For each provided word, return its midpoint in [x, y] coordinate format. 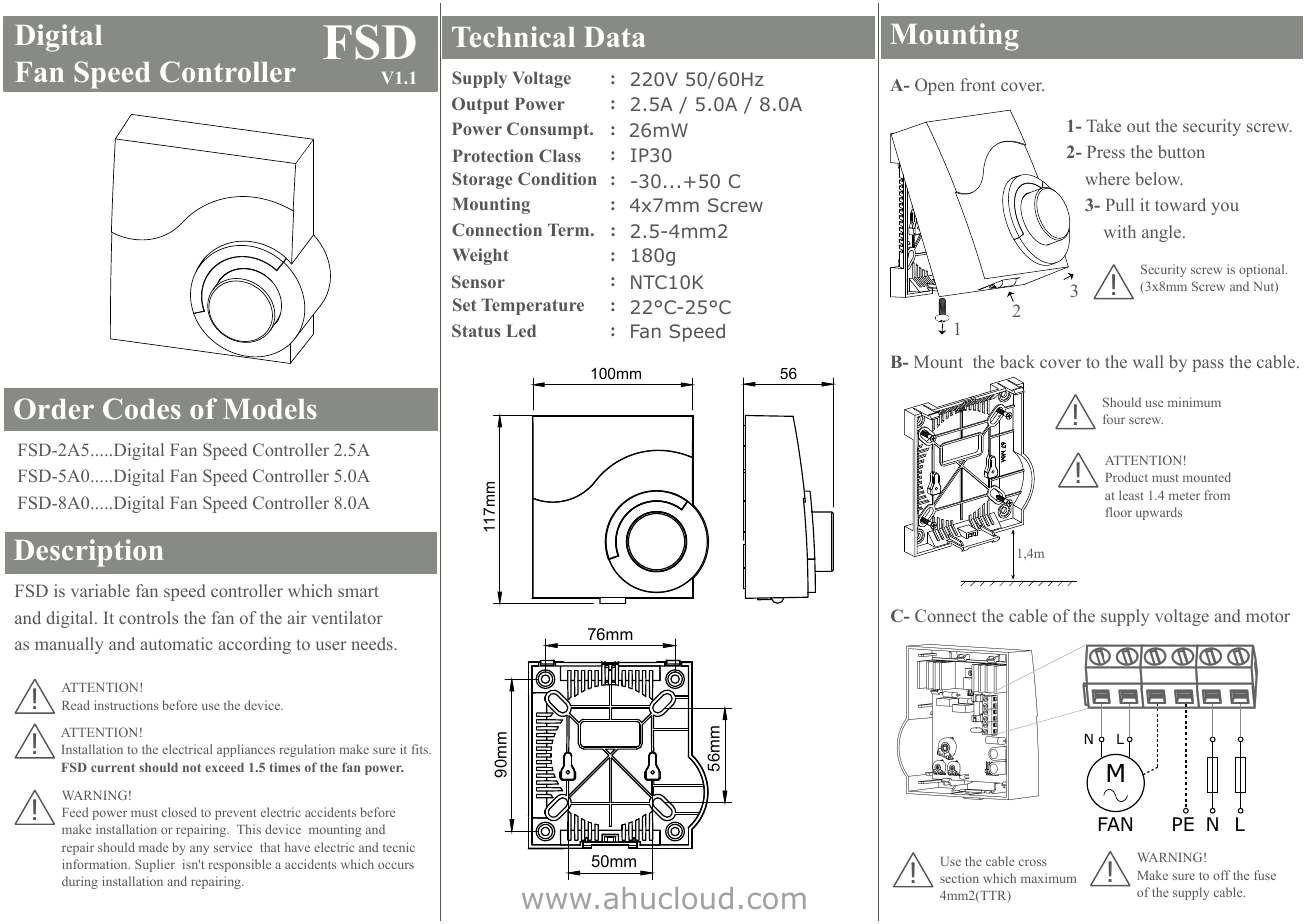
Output [480, 105]
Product [1126, 477]
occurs [396, 865]
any [199, 850]
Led [521, 330]
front [978, 84]
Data [615, 37]
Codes [142, 409]
